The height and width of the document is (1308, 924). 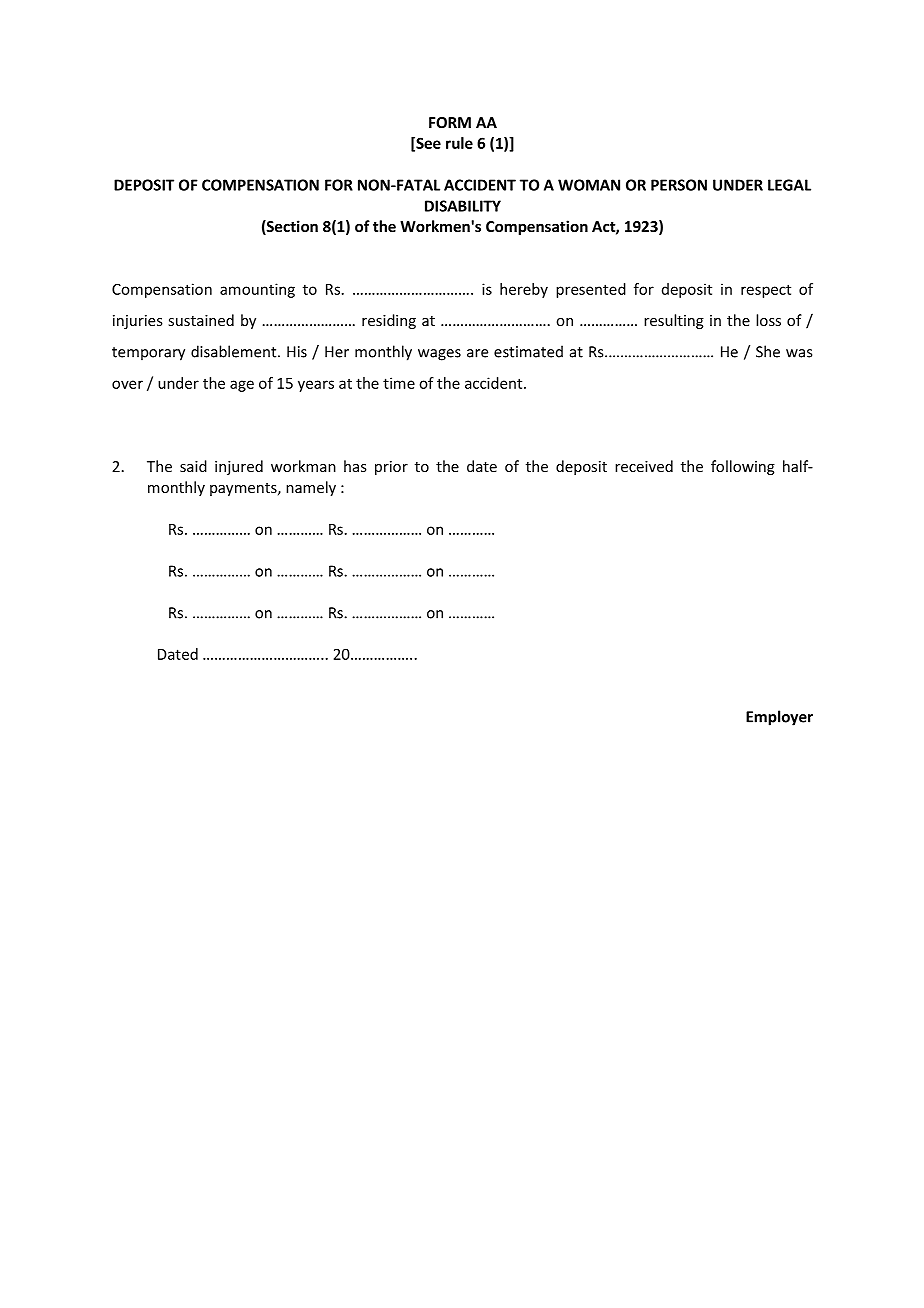 I want to click on PERSON, so click(x=679, y=185).
